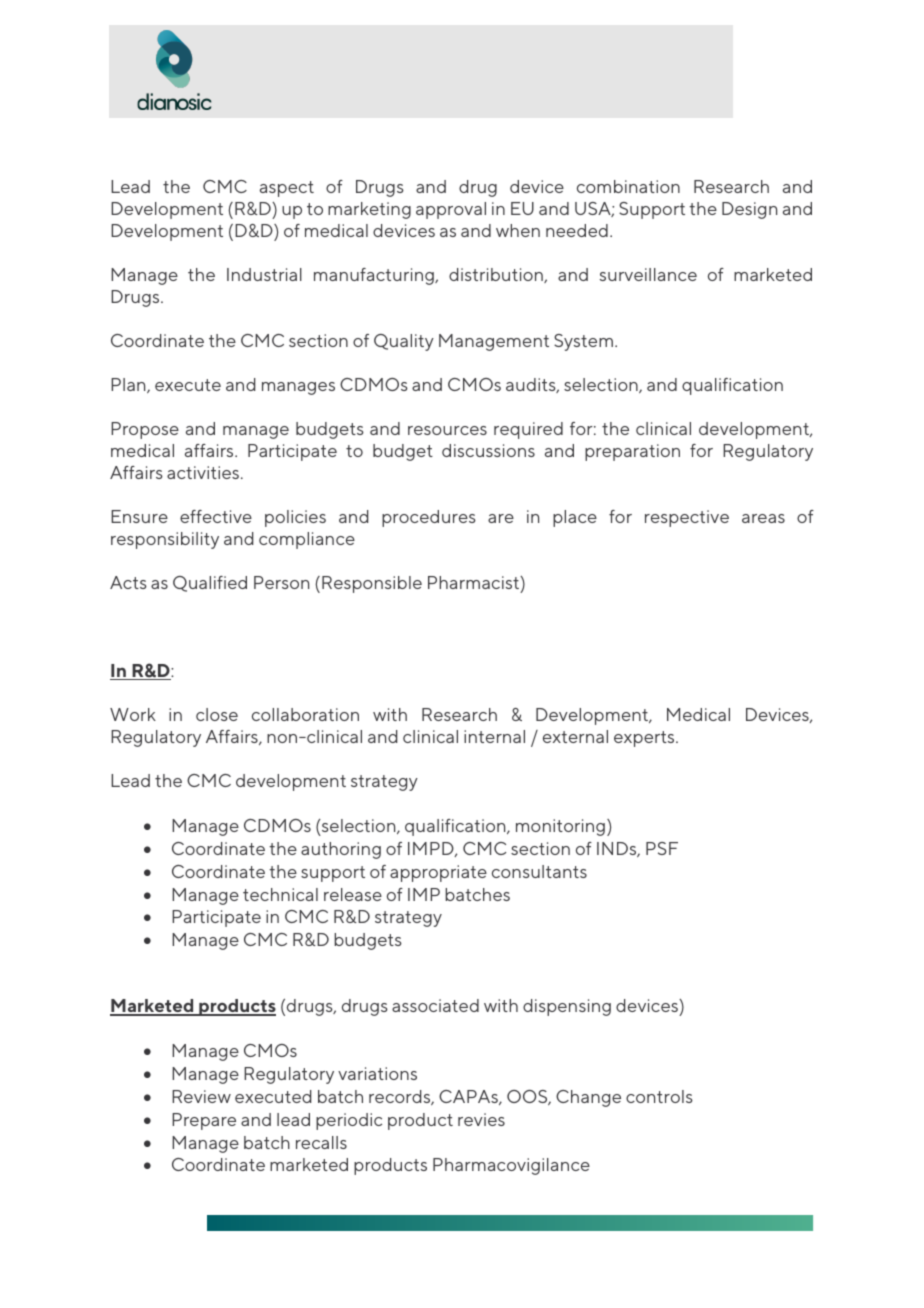 This screenshot has height=1308, width=924. I want to click on approval, so click(451, 210).
